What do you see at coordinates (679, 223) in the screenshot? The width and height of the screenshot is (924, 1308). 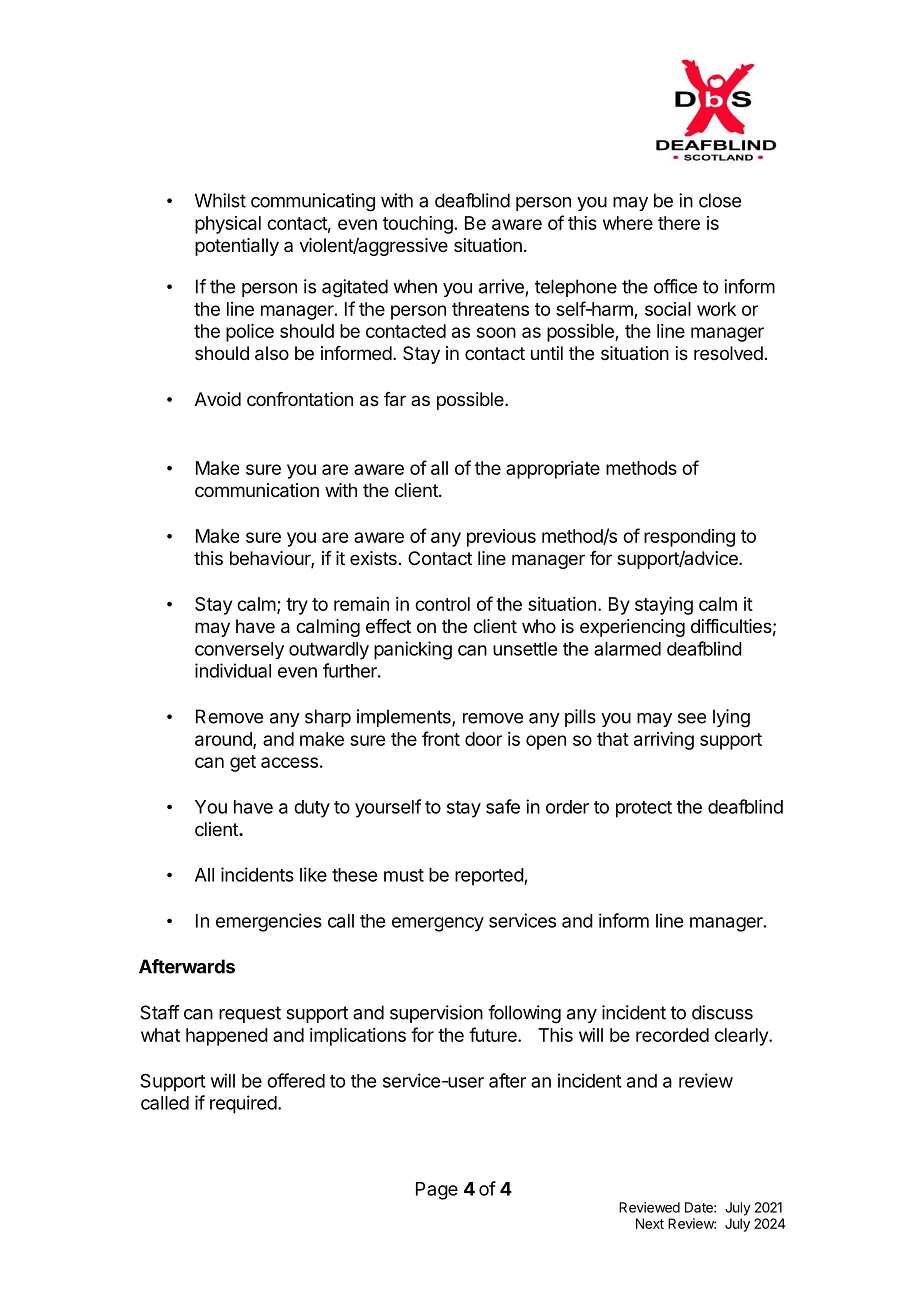 I see `there` at bounding box center [679, 223].
